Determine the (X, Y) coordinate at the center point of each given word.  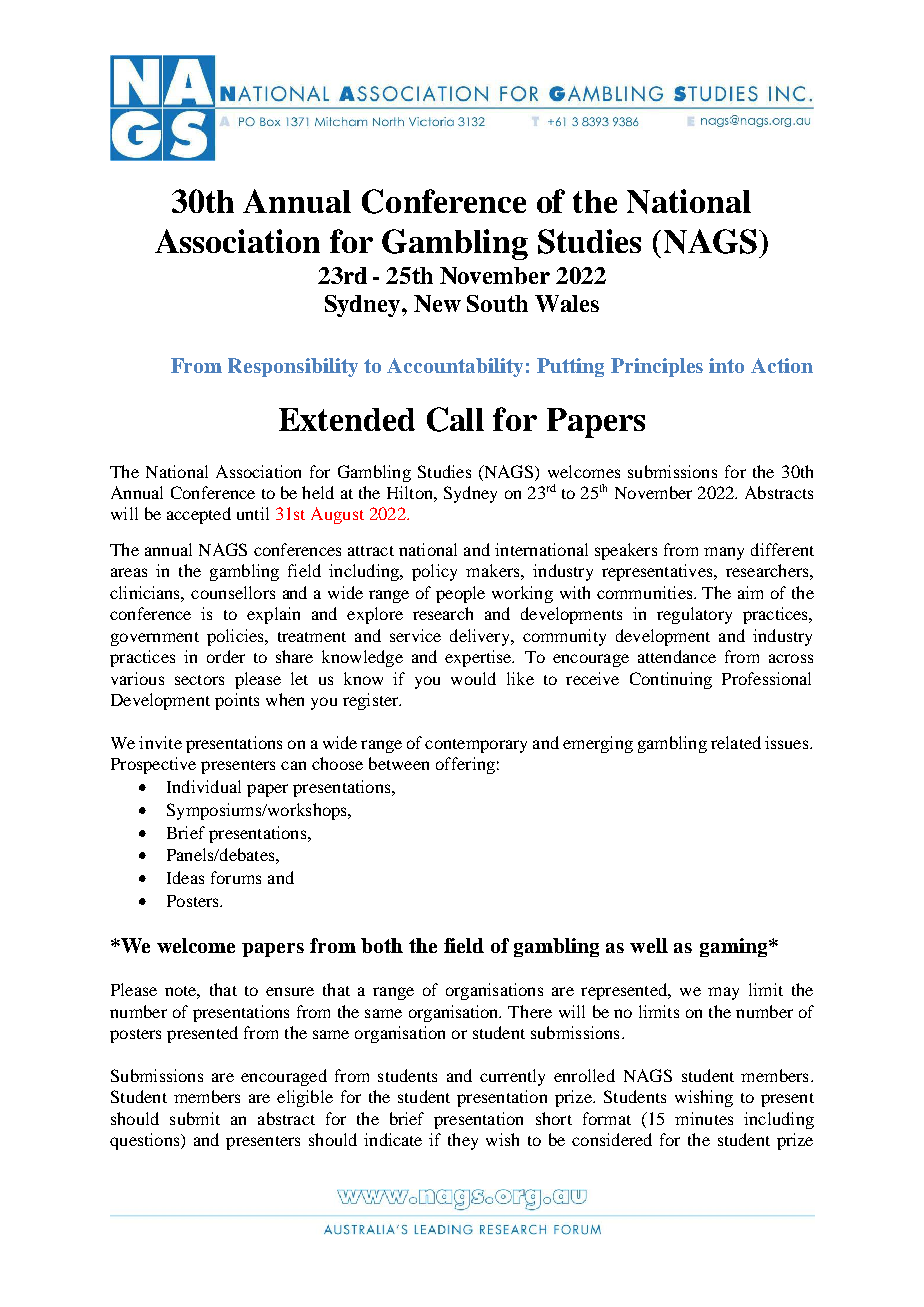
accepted (199, 515)
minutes (704, 1118)
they (463, 1141)
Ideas (185, 877)
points (237, 701)
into (726, 365)
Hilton (411, 492)
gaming (735, 947)
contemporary (476, 746)
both (382, 945)
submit (195, 1118)
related (736, 742)
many (724, 553)
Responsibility (293, 367)
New (437, 303)
